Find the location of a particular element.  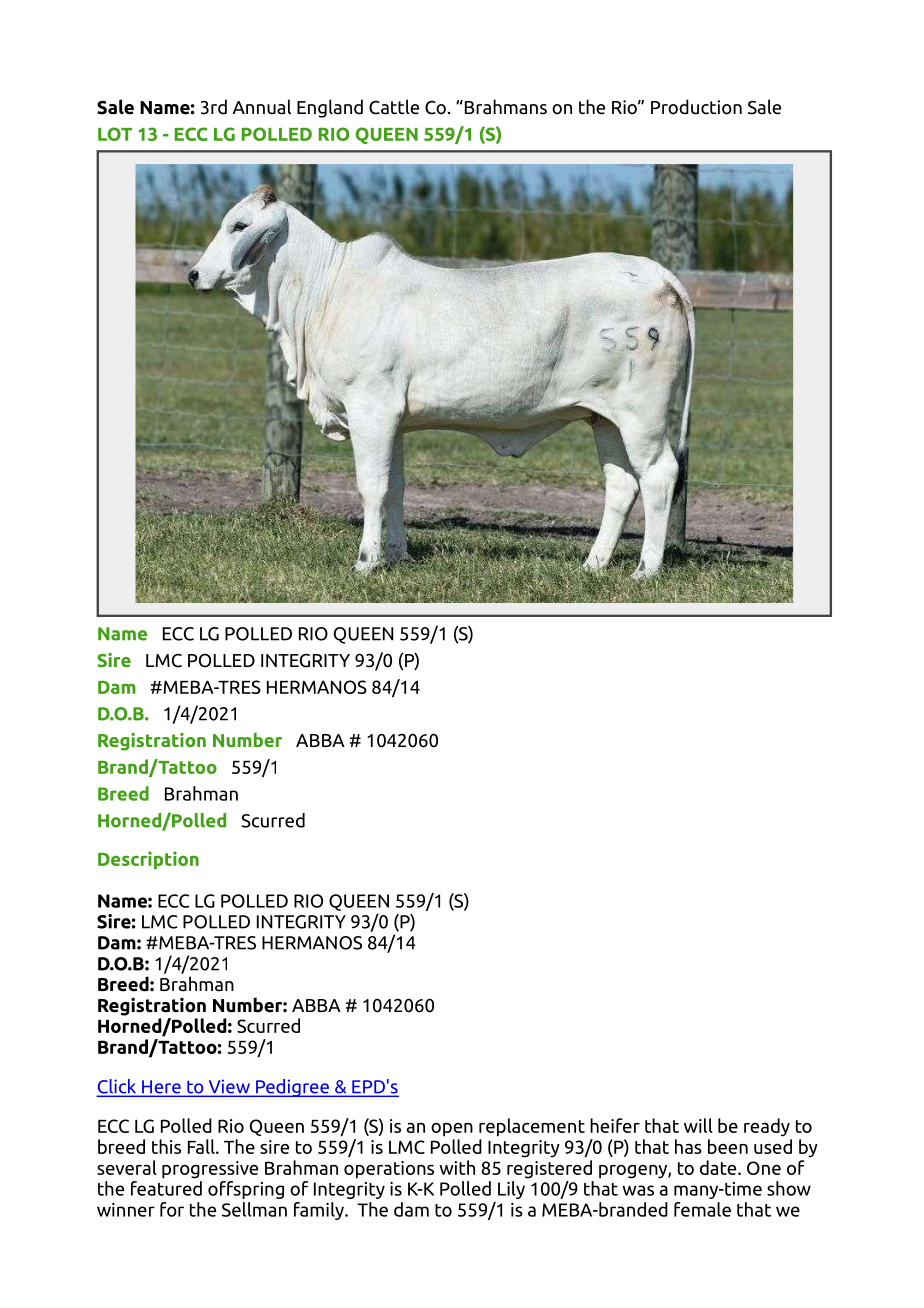

Cattle is located at coordinates (394, 107).
